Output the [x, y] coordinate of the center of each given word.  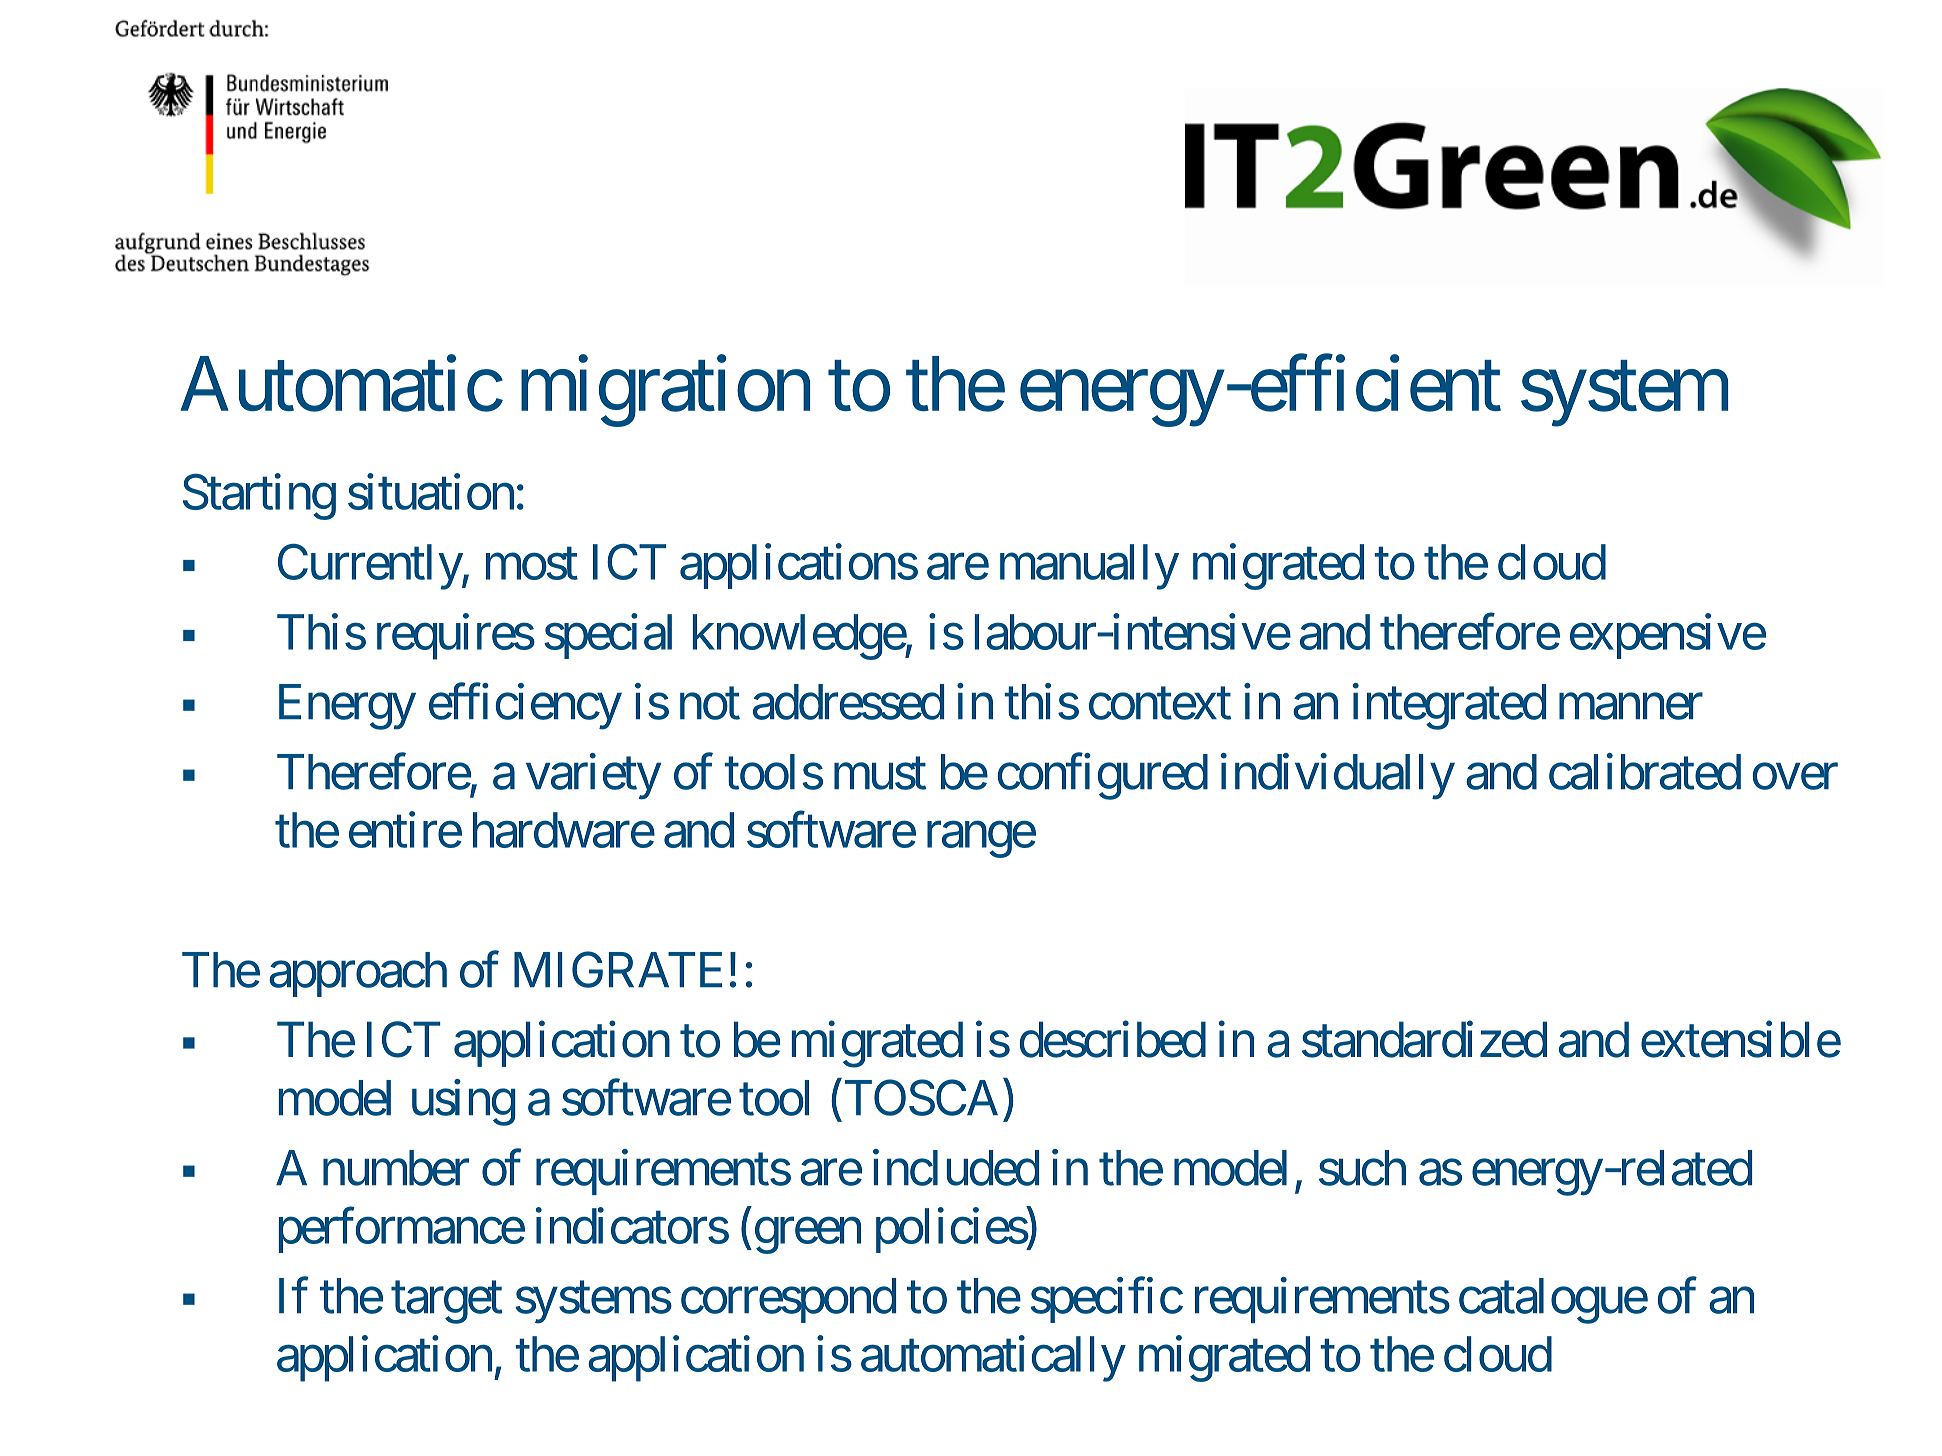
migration [665, 392]
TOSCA [921, 1098]
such [1362, 1168]
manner [1631, 707]
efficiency [525, 707]
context [1160, 704]
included [956, 1168]
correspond [788, 1300]
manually [1089, 567]
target [446, 1303]
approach [358, 974]
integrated [1449, 707]
